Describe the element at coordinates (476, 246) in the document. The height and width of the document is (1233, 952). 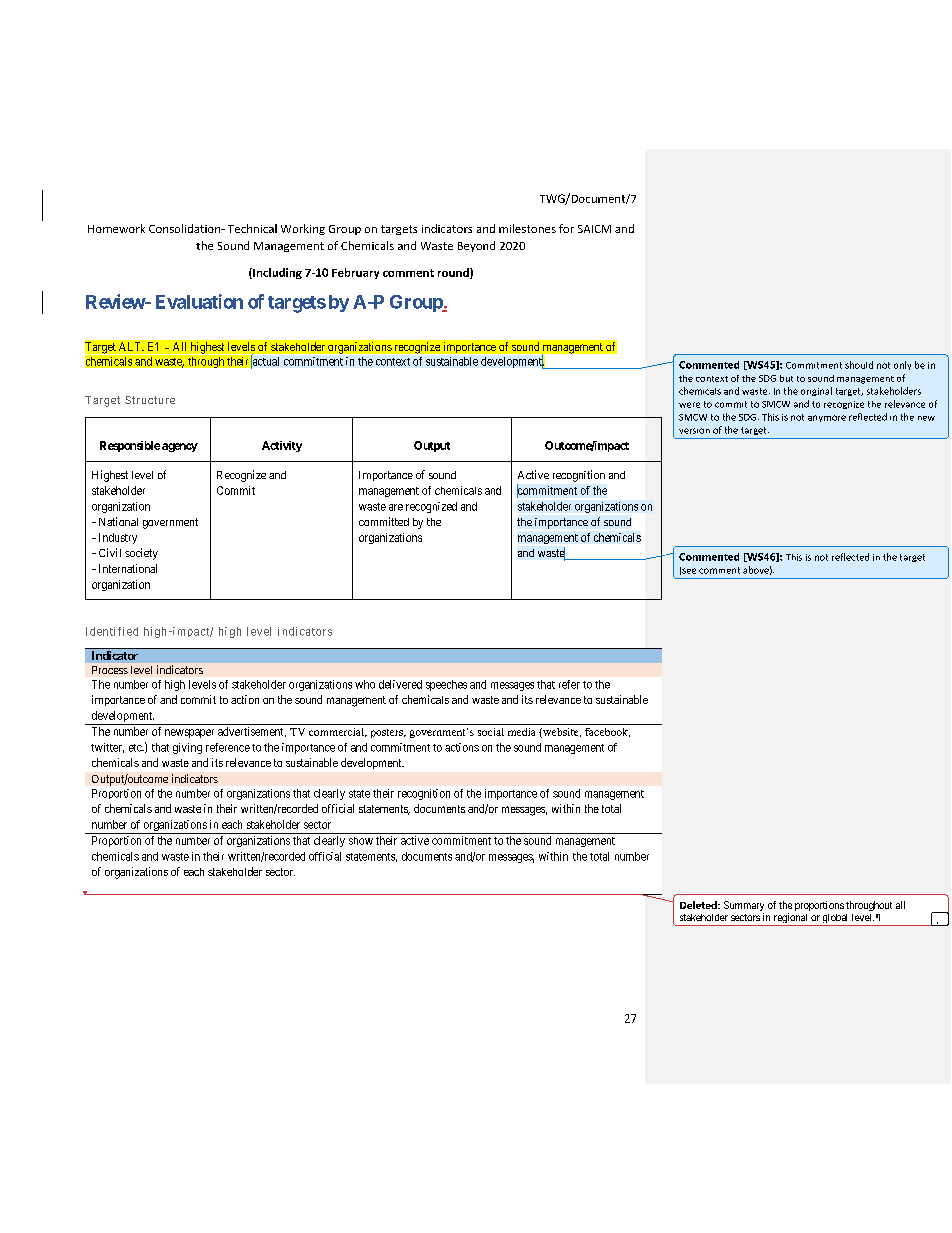
I see `Beyond` at that location.
